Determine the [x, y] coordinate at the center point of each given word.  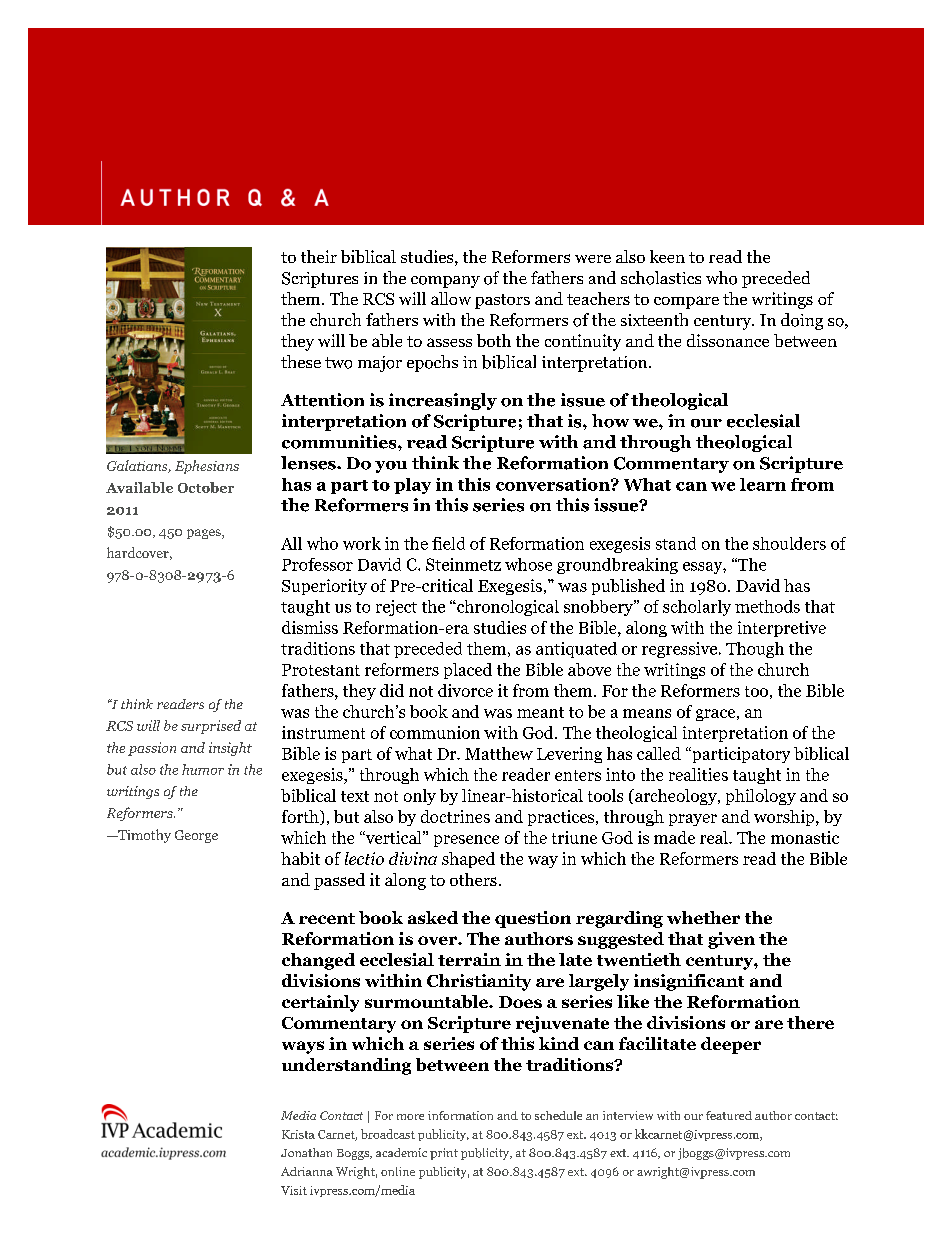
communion [435, 732]
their [319, 256]
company [445, 282]
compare [686, 302]
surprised [211, 727]
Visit [294, 1190]
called [659, 753]
